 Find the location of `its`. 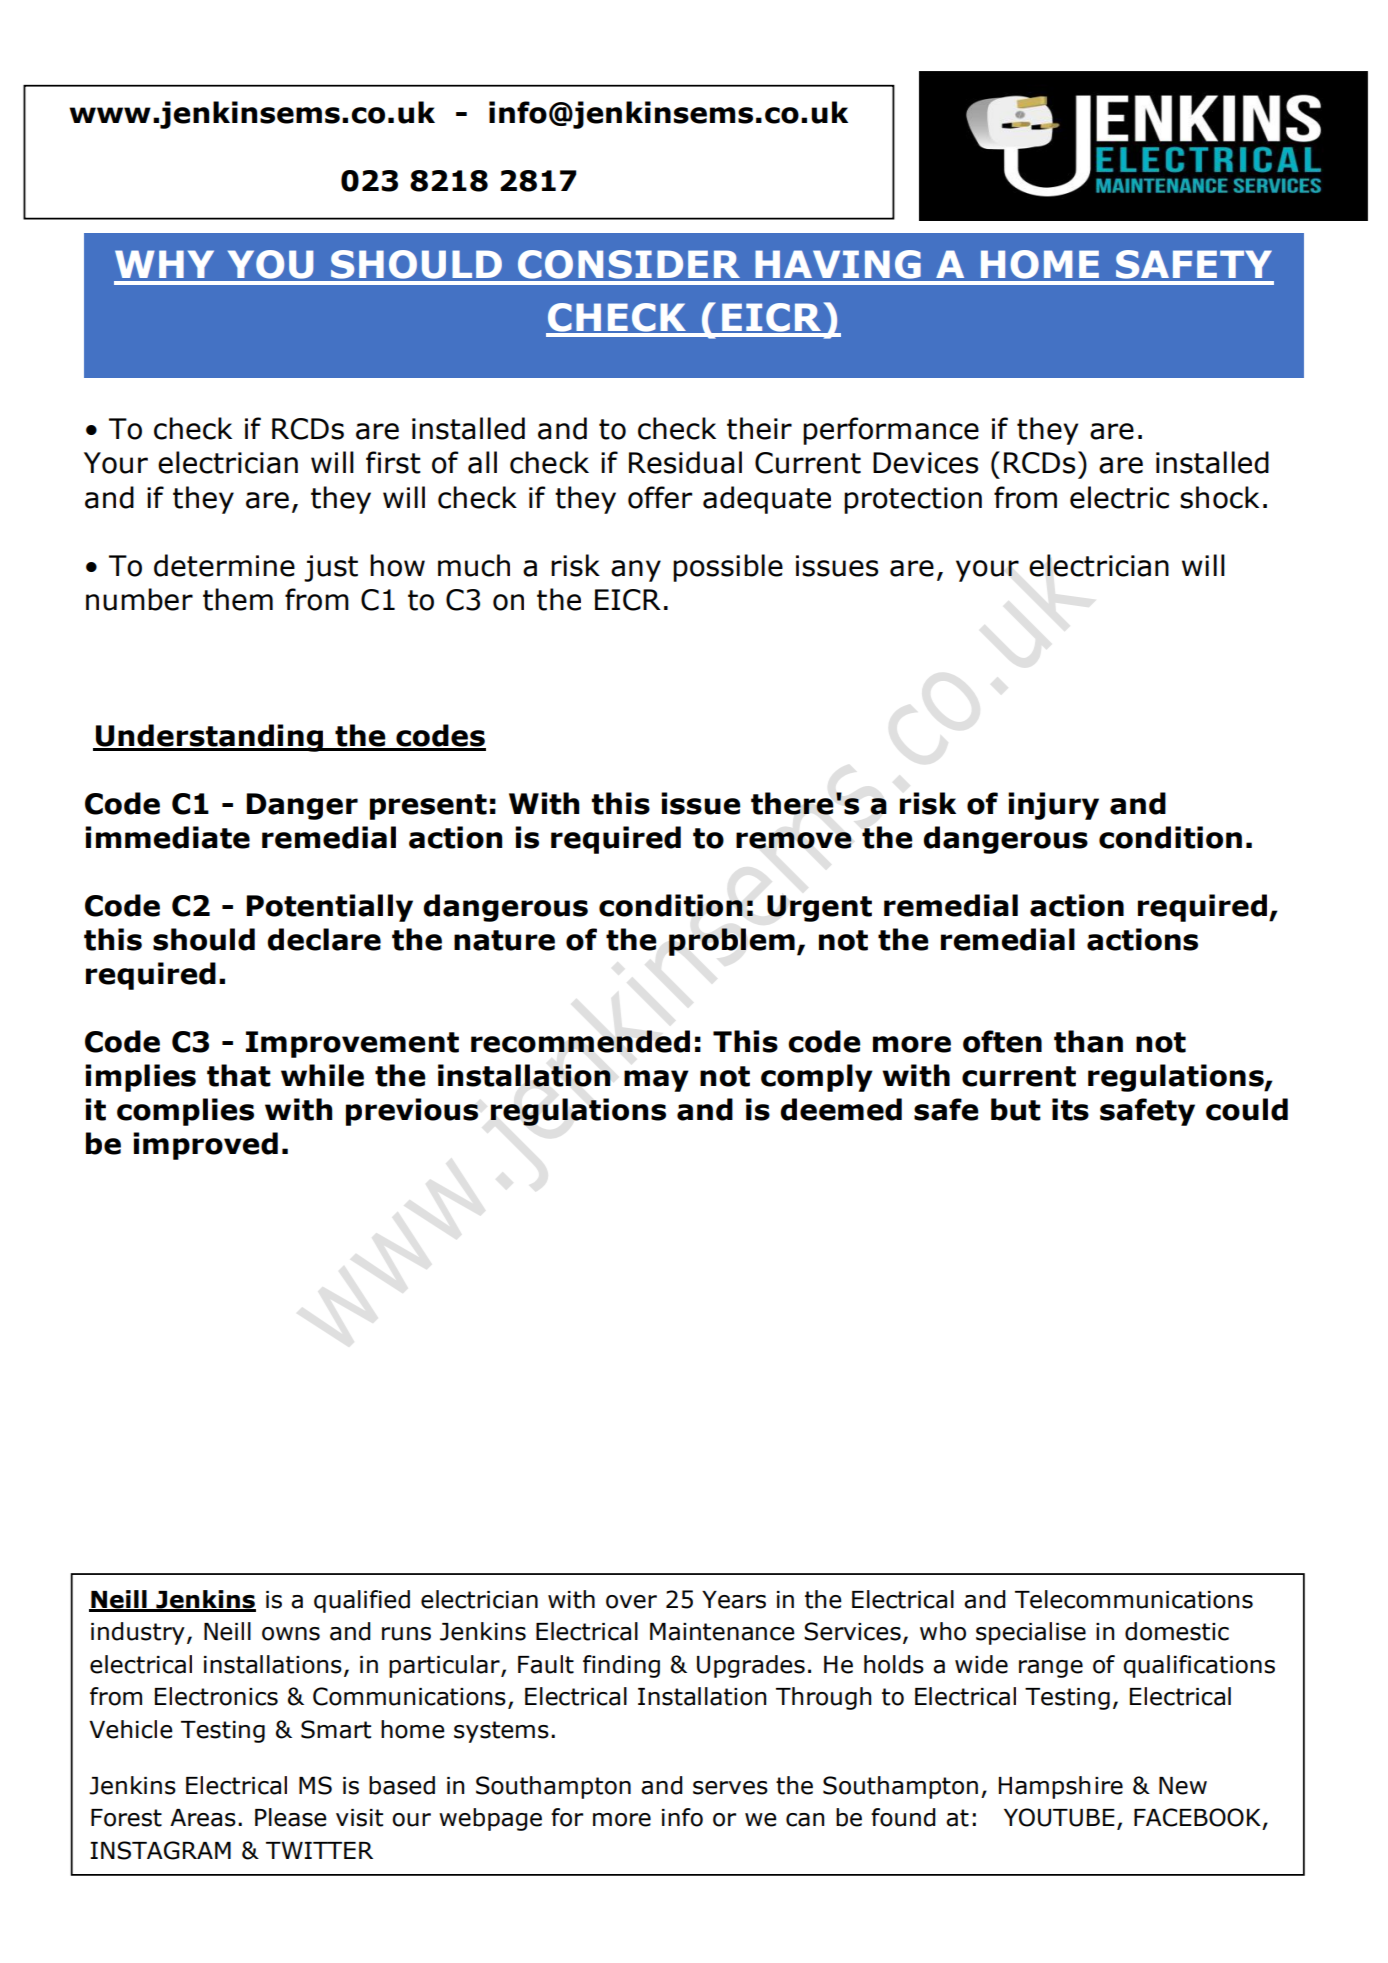

its is located at coordinates (1070, 1109).
